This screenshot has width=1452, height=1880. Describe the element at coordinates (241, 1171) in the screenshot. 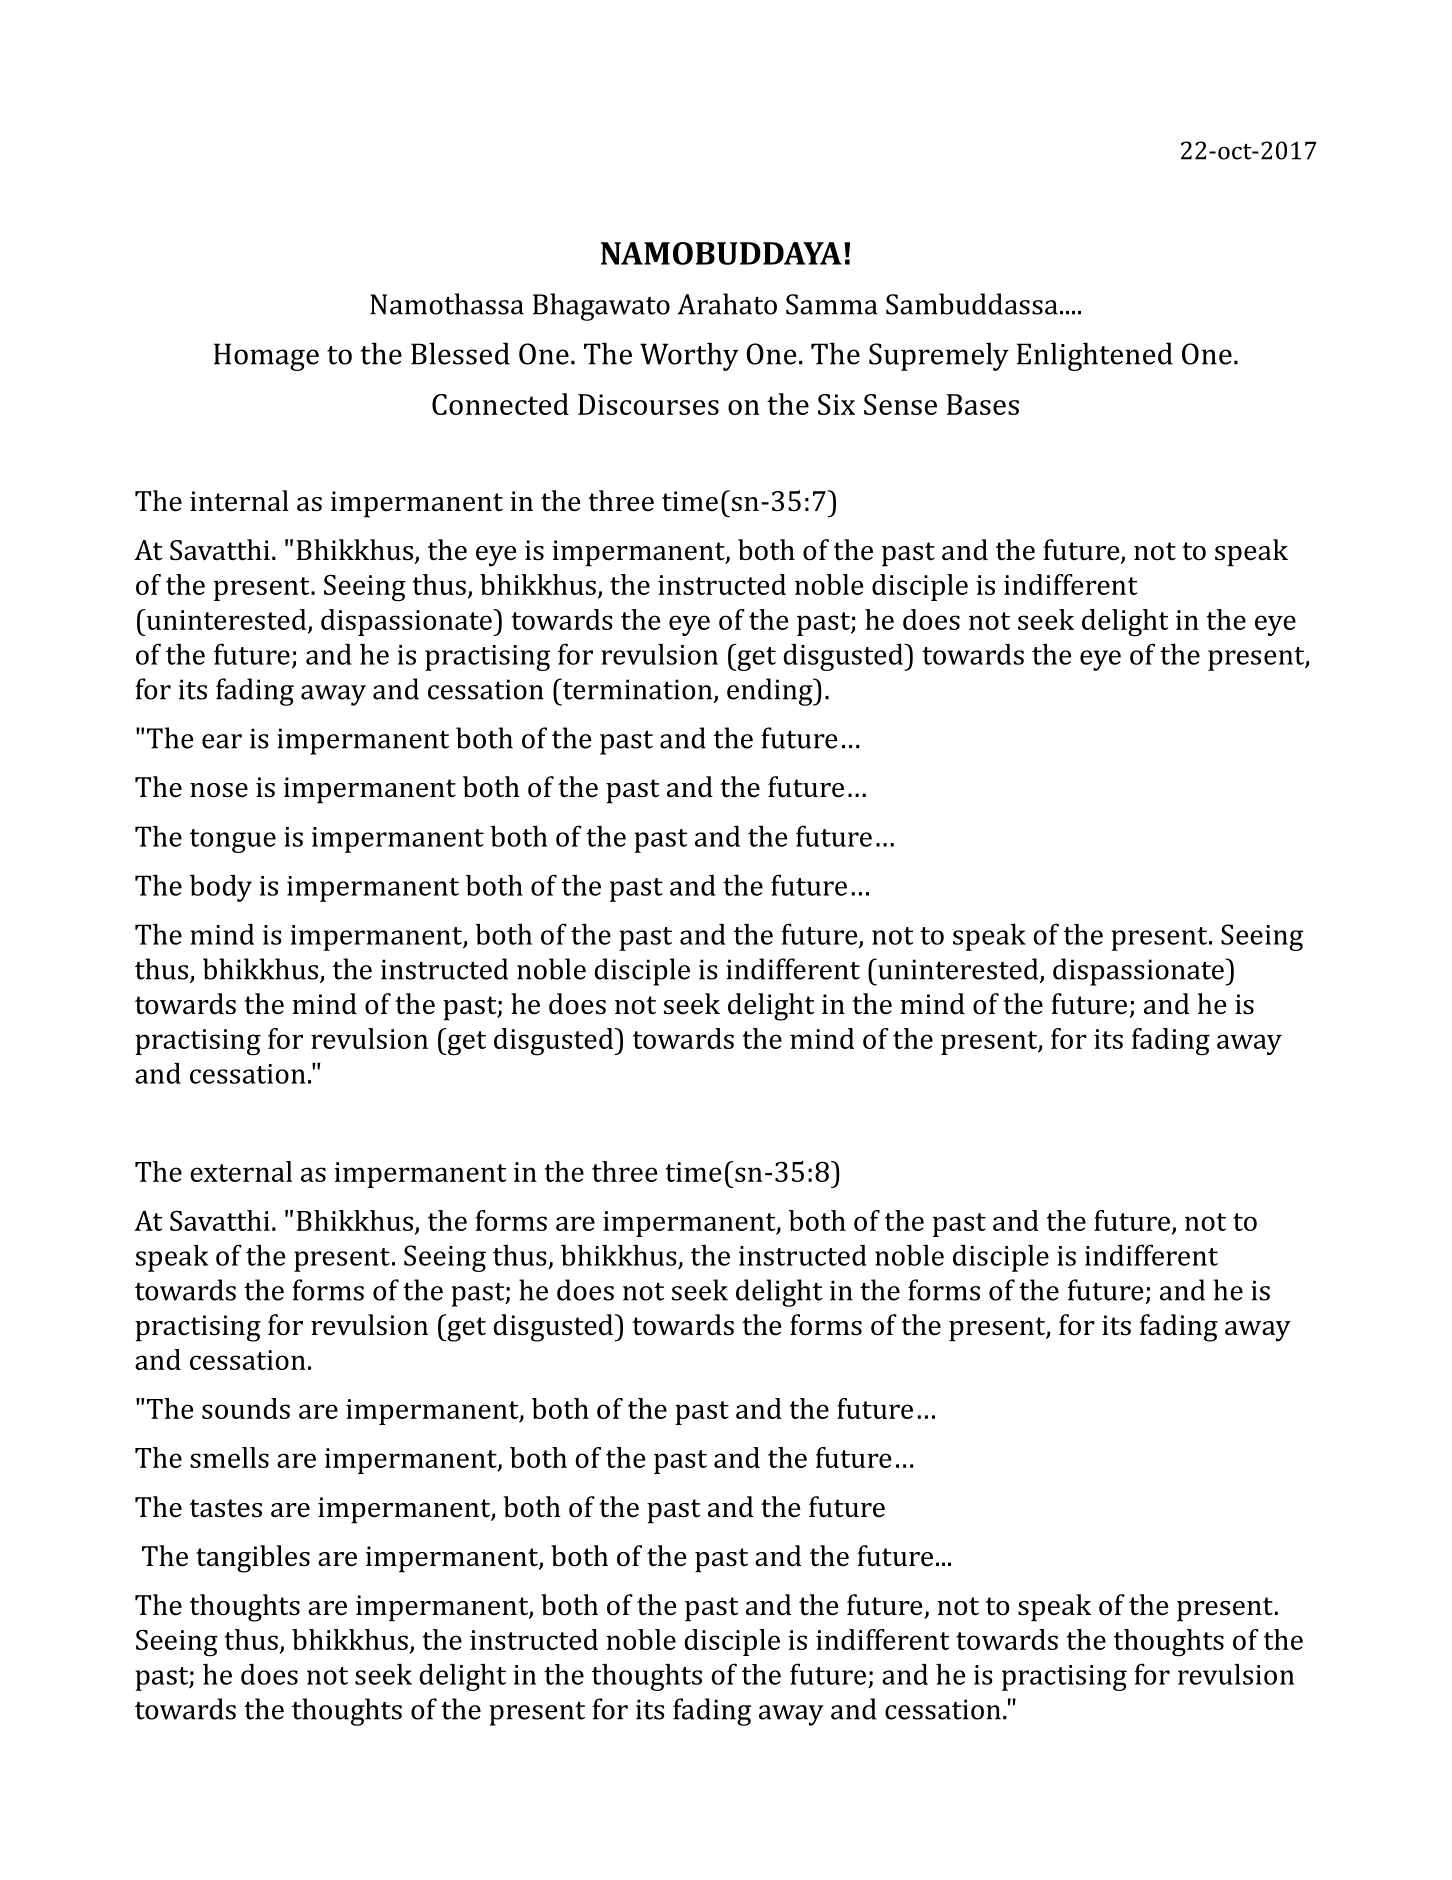

I see `external` at that location.
